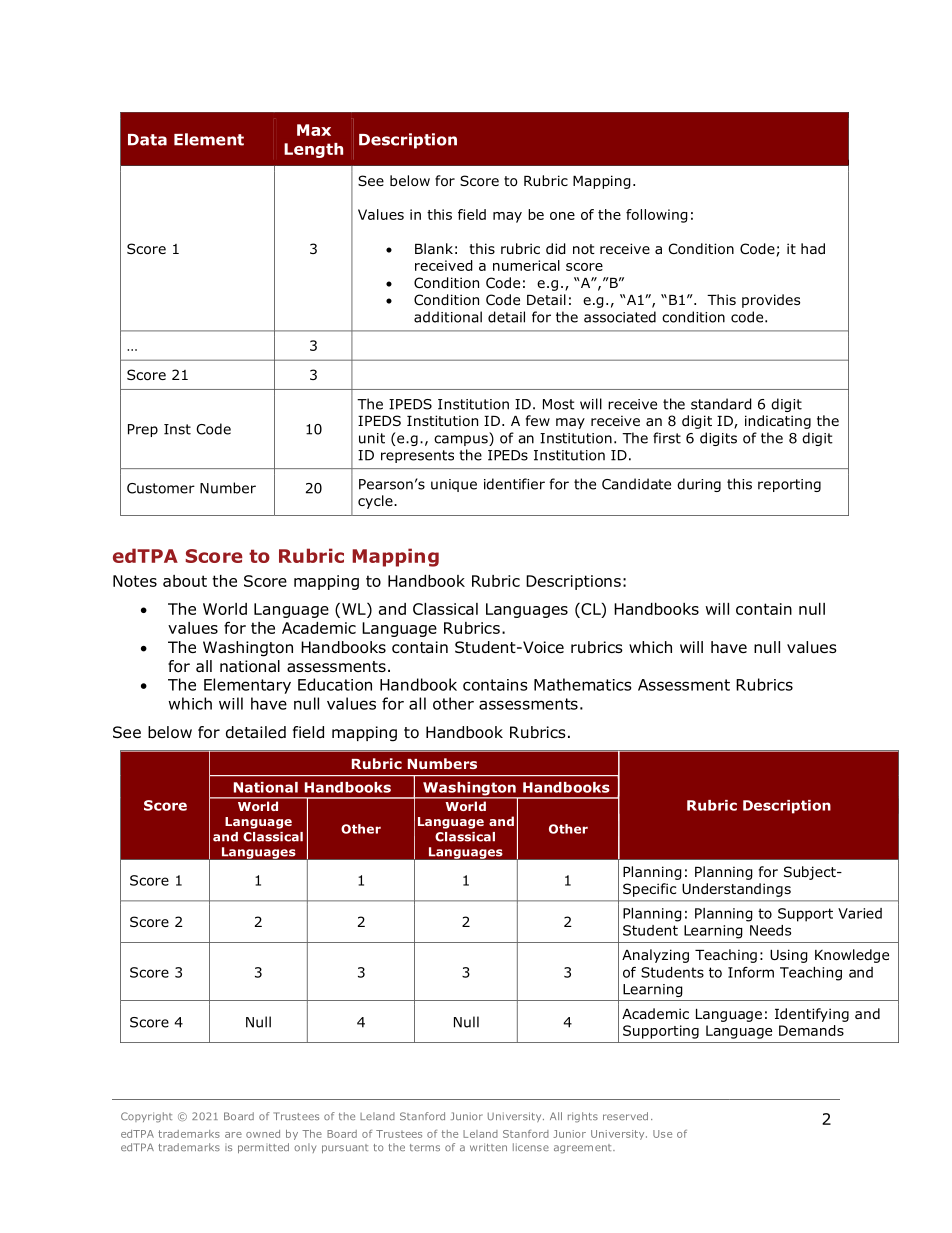 The image size is (952, 1233). Describe the element at coordinates (789, 485) in the screenshot. I see `reporting` at that location.
